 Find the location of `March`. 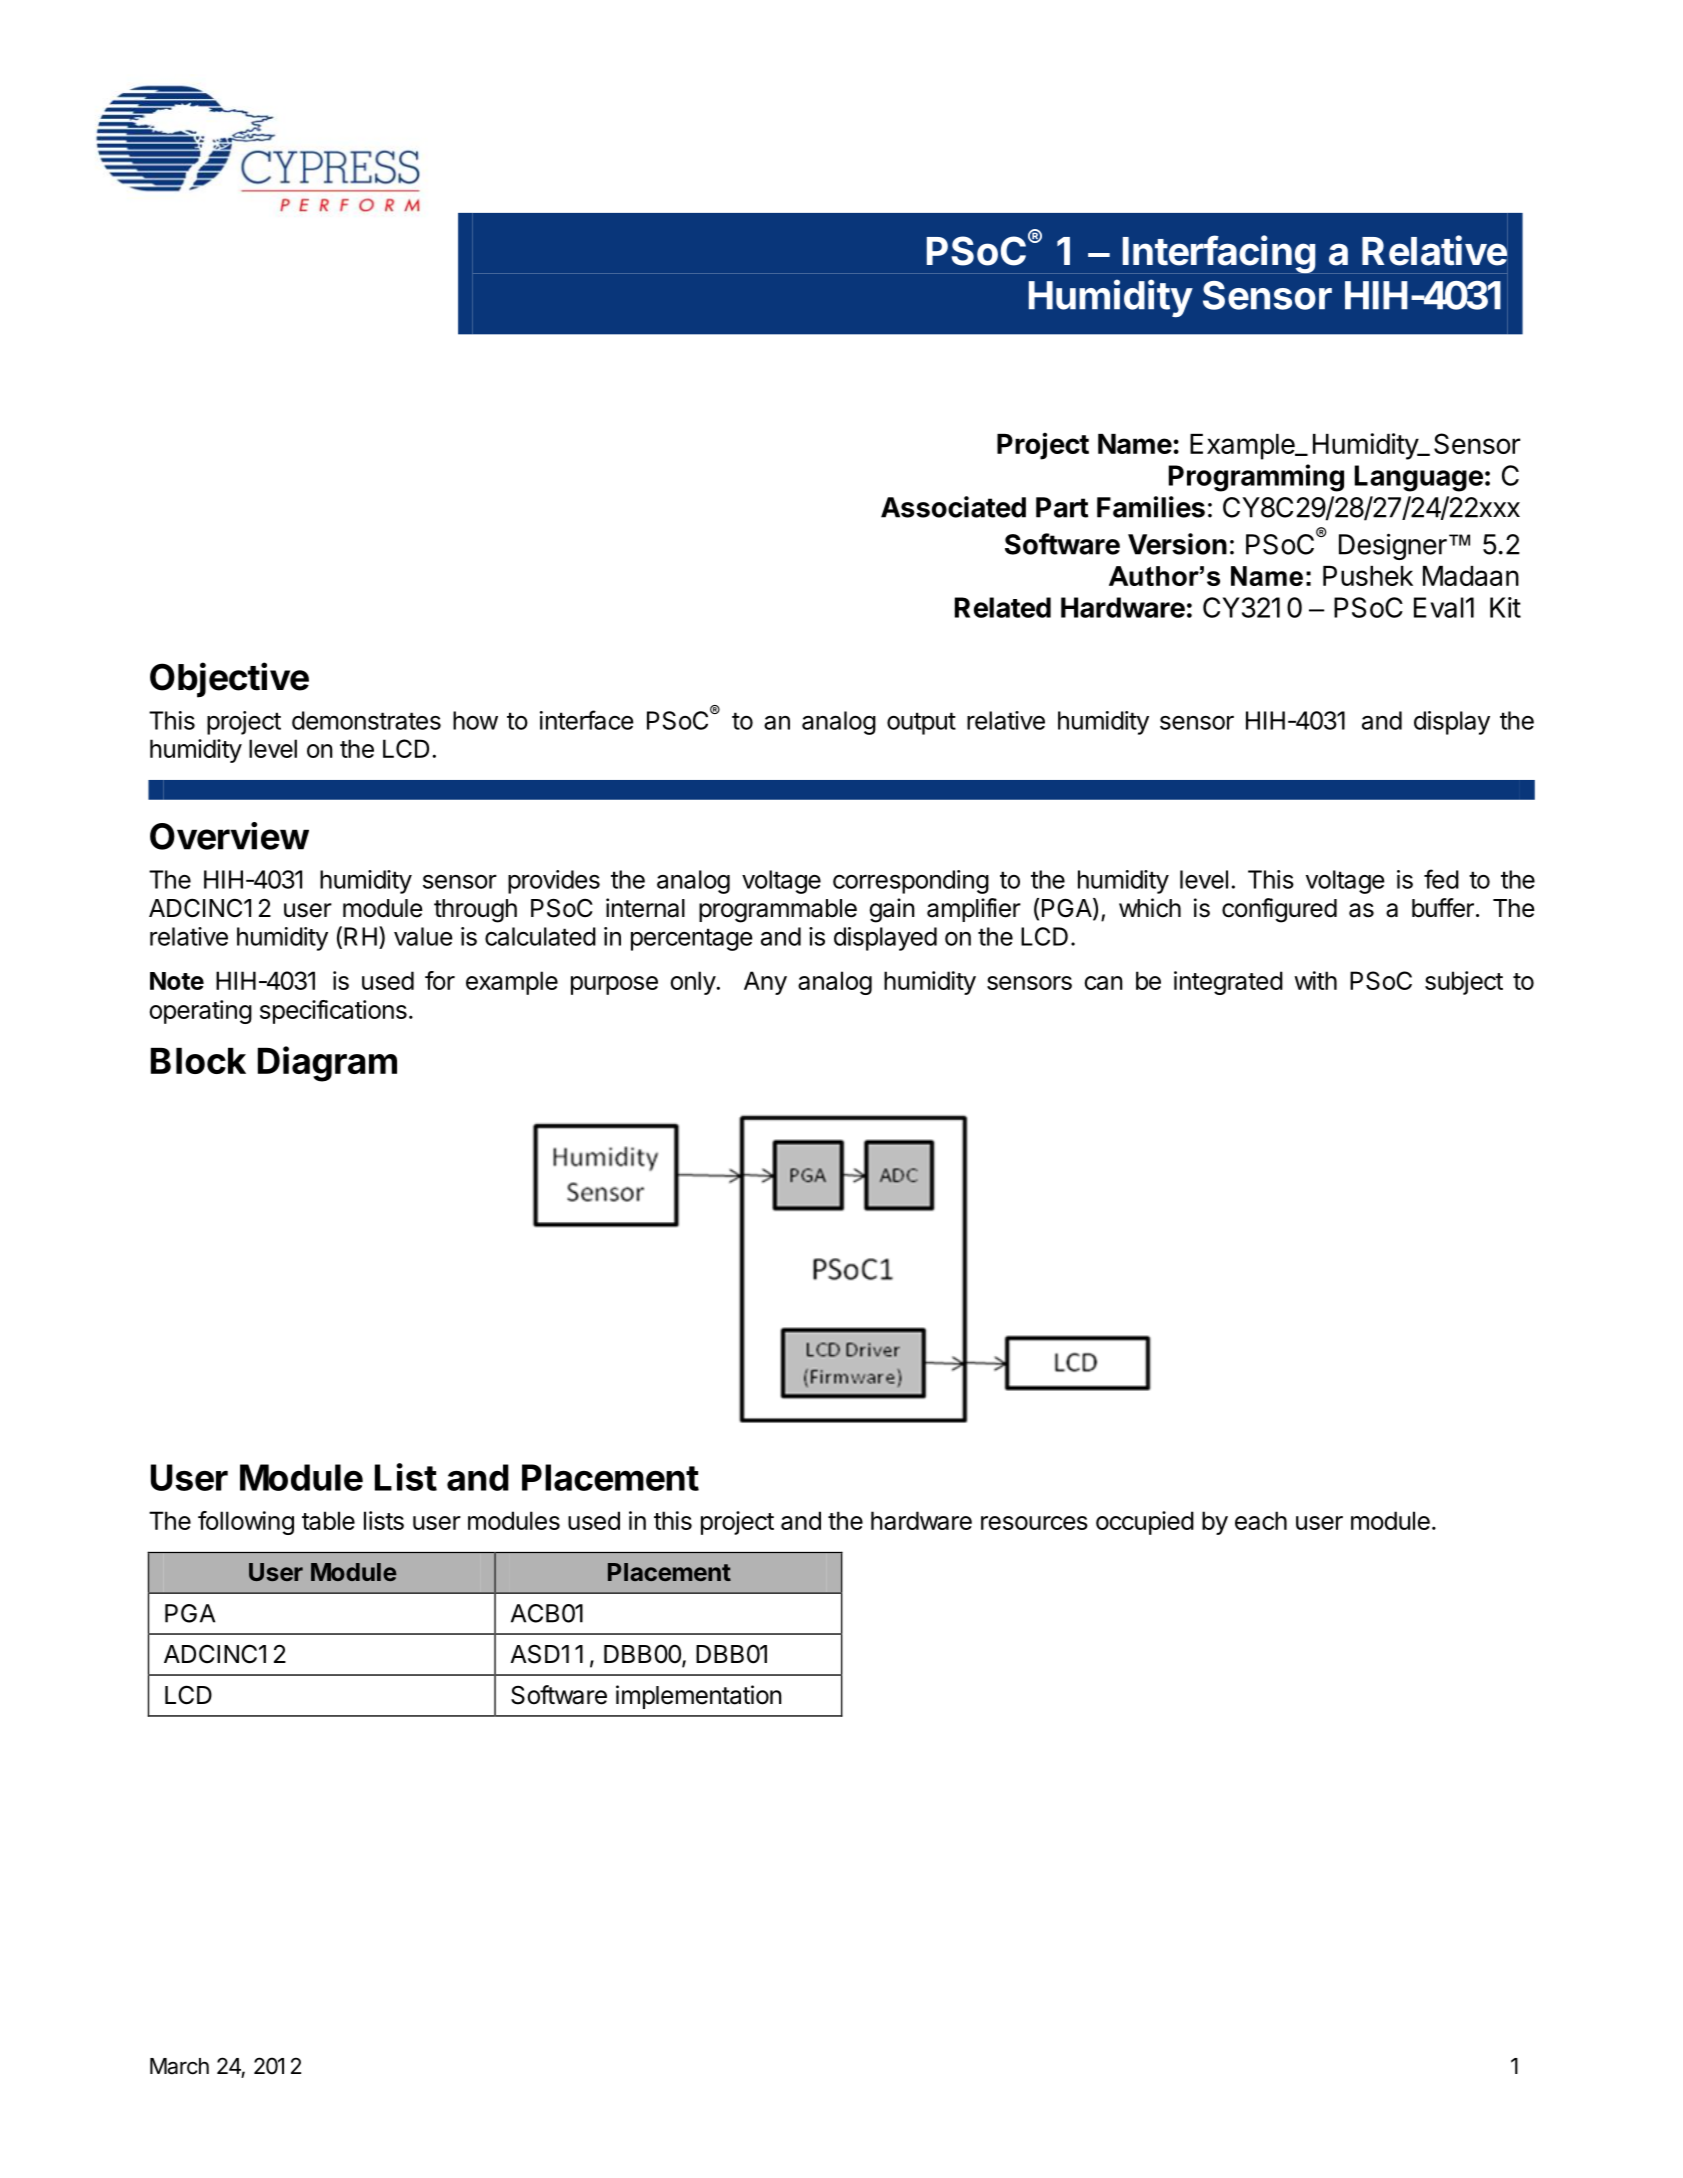

March is located at coordinates (179, 2066).
